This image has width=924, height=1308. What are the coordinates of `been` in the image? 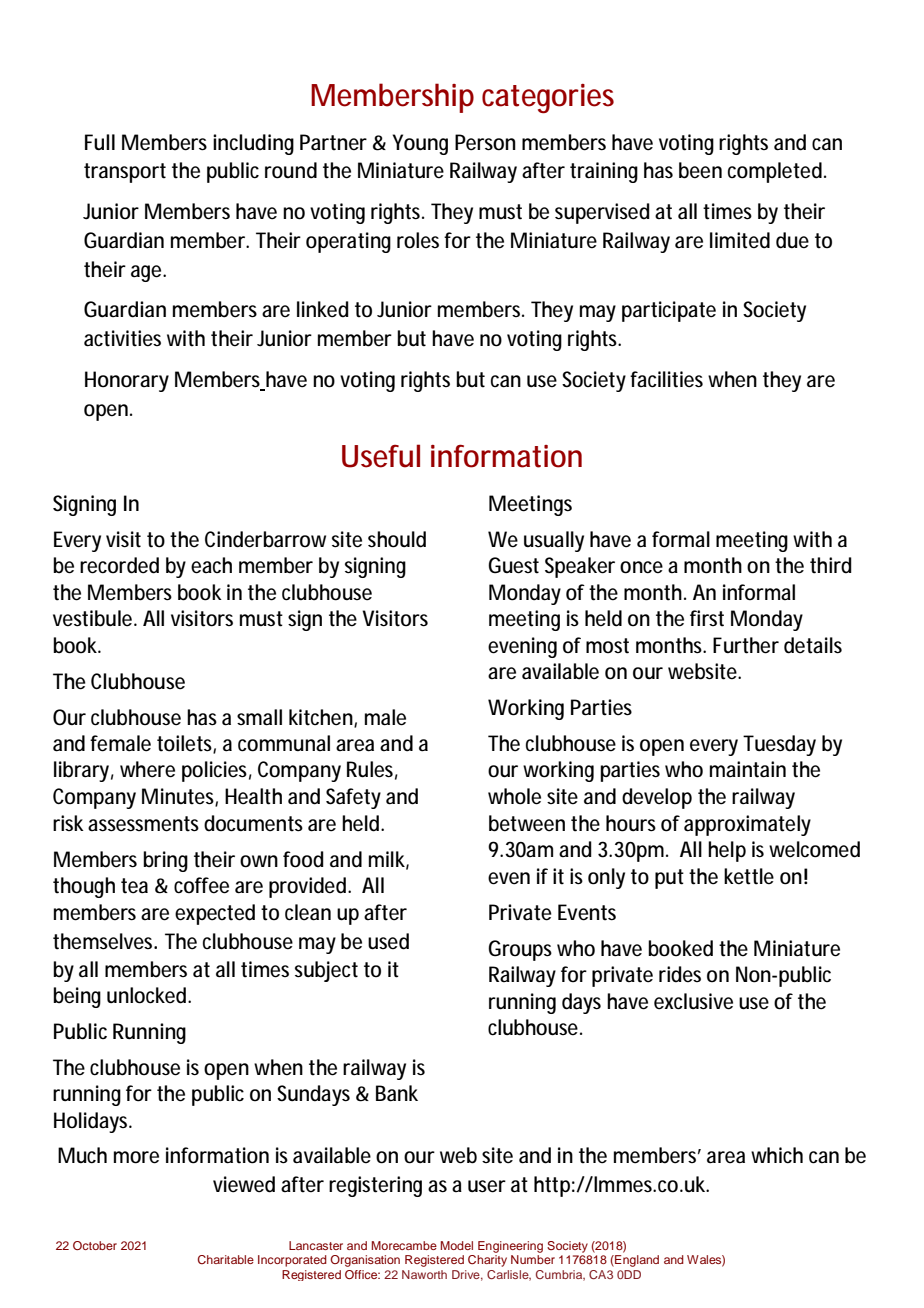 It's located at (700, 170).
